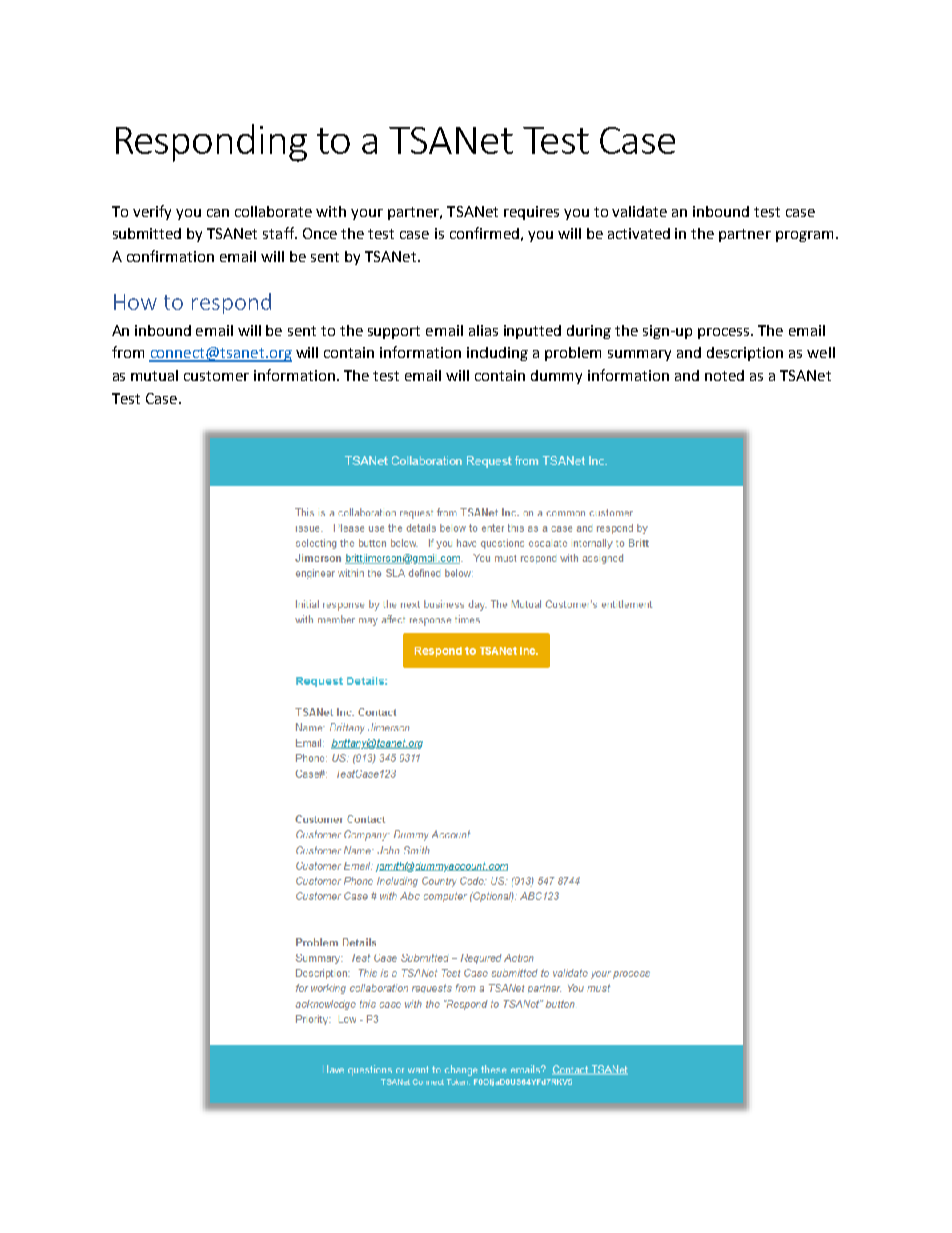 This image has height=1233, width=952. I want to click on process, so click(725, 333).
